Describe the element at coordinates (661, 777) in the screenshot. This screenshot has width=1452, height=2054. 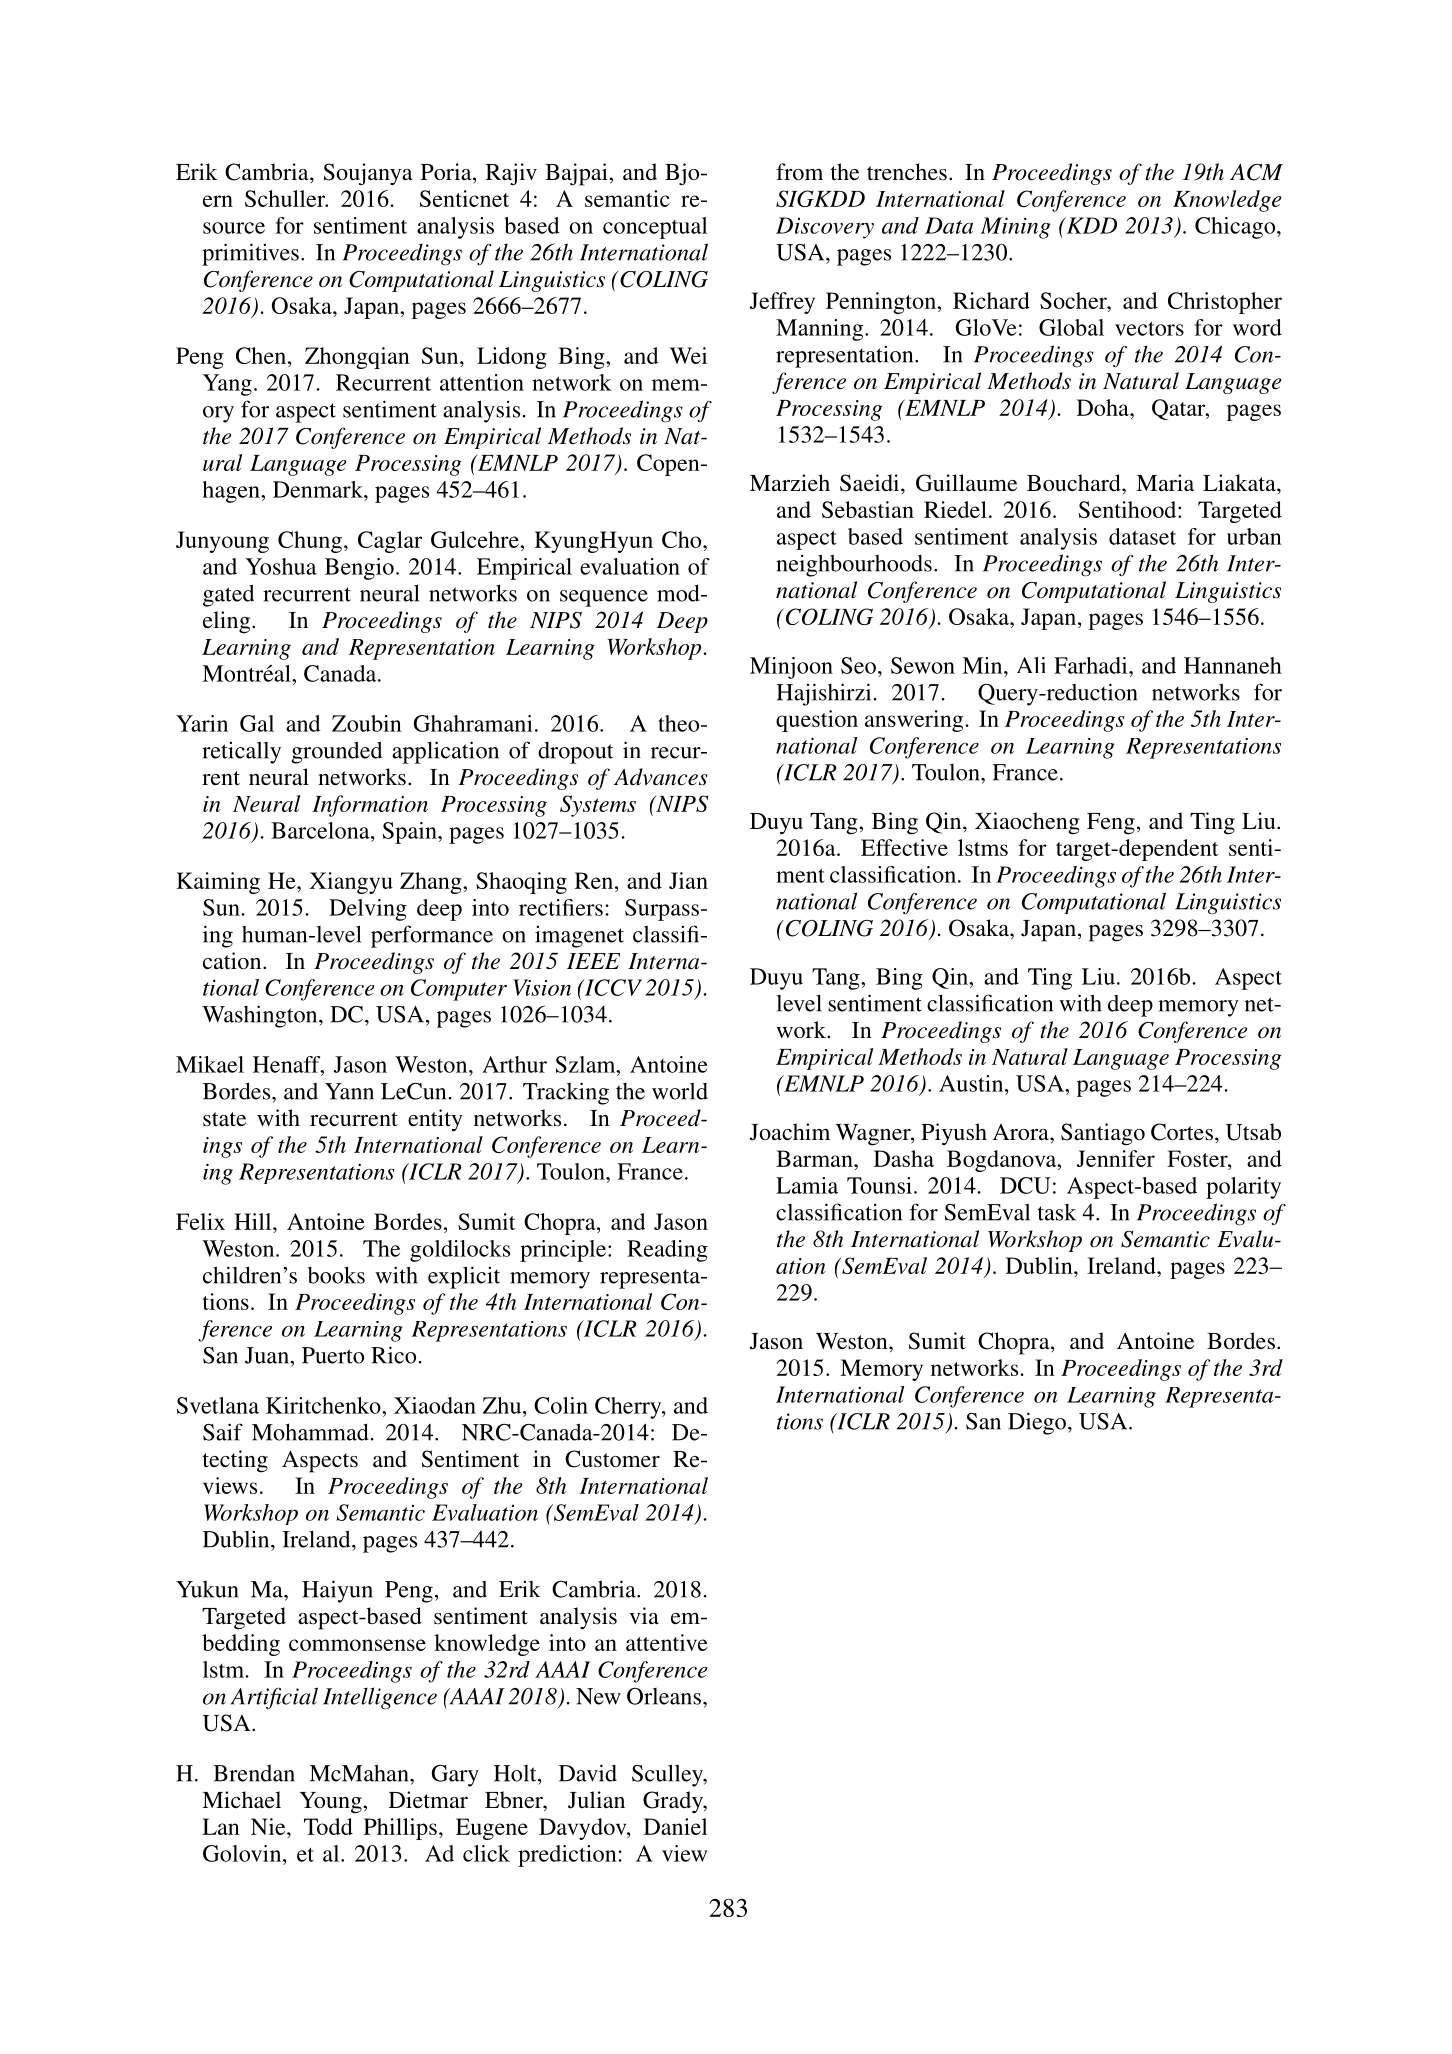
I see `Advances` at that location.
